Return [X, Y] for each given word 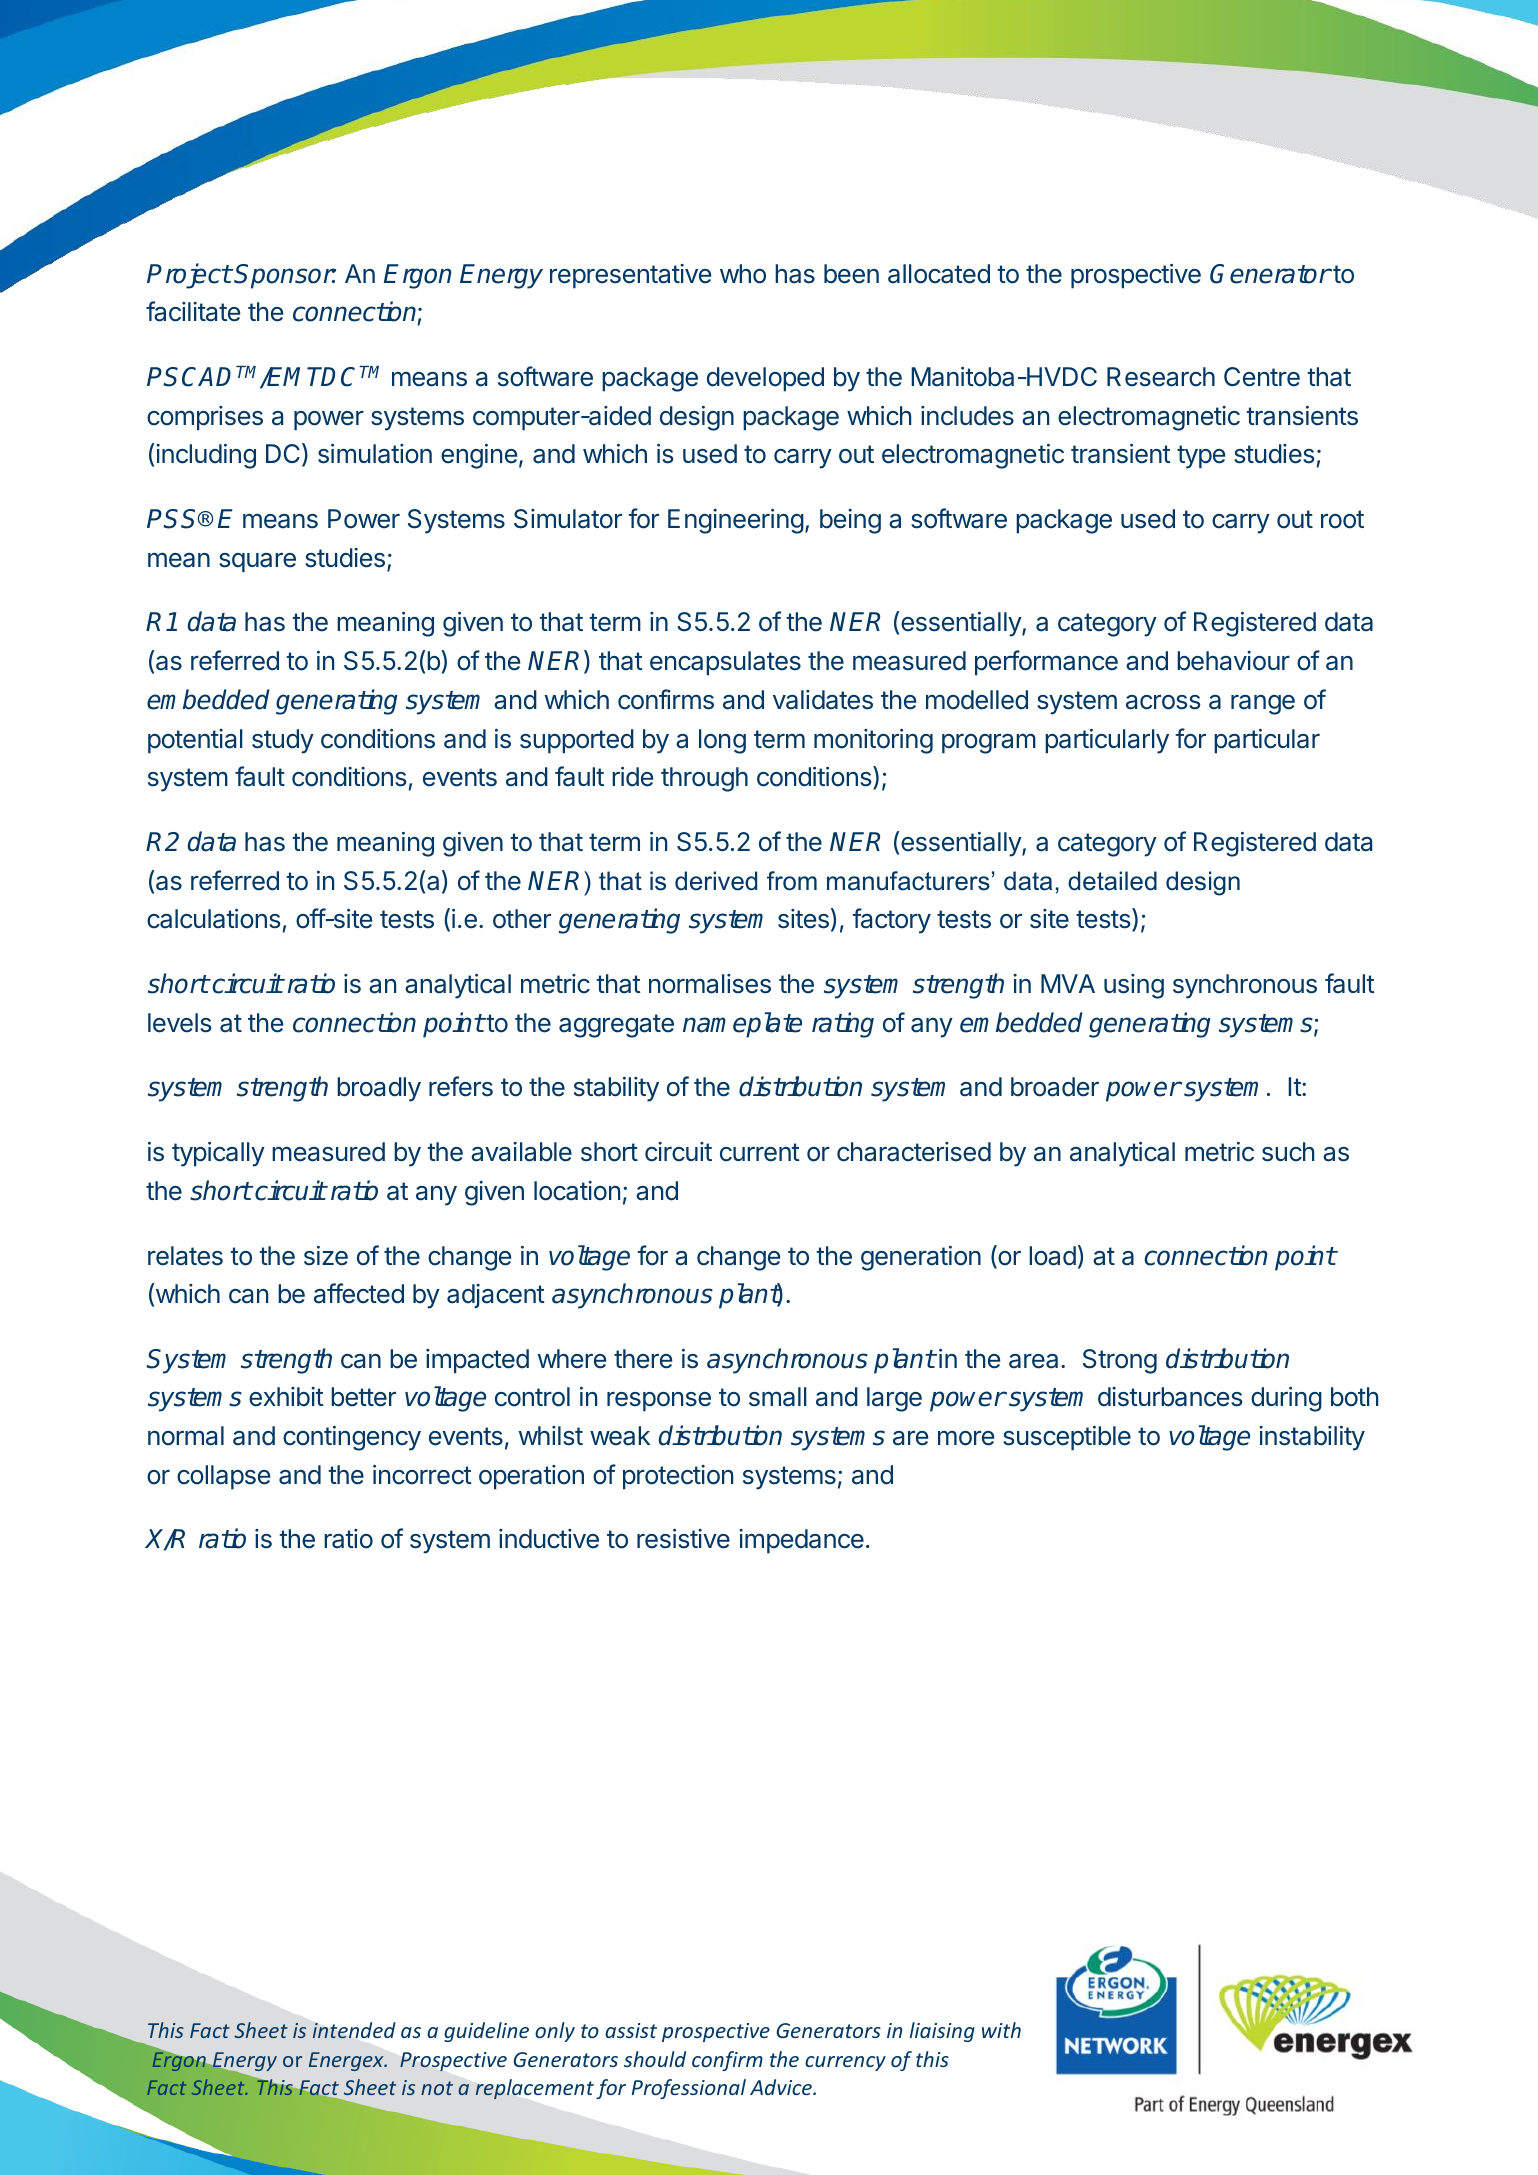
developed [765, 379]
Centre [1262, 377]
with [1001, 2030]
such [1288, 1152]
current [760, 1152]
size [326, 1256]
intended [354, 2030]
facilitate [193, 311]
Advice [782, 2087]
